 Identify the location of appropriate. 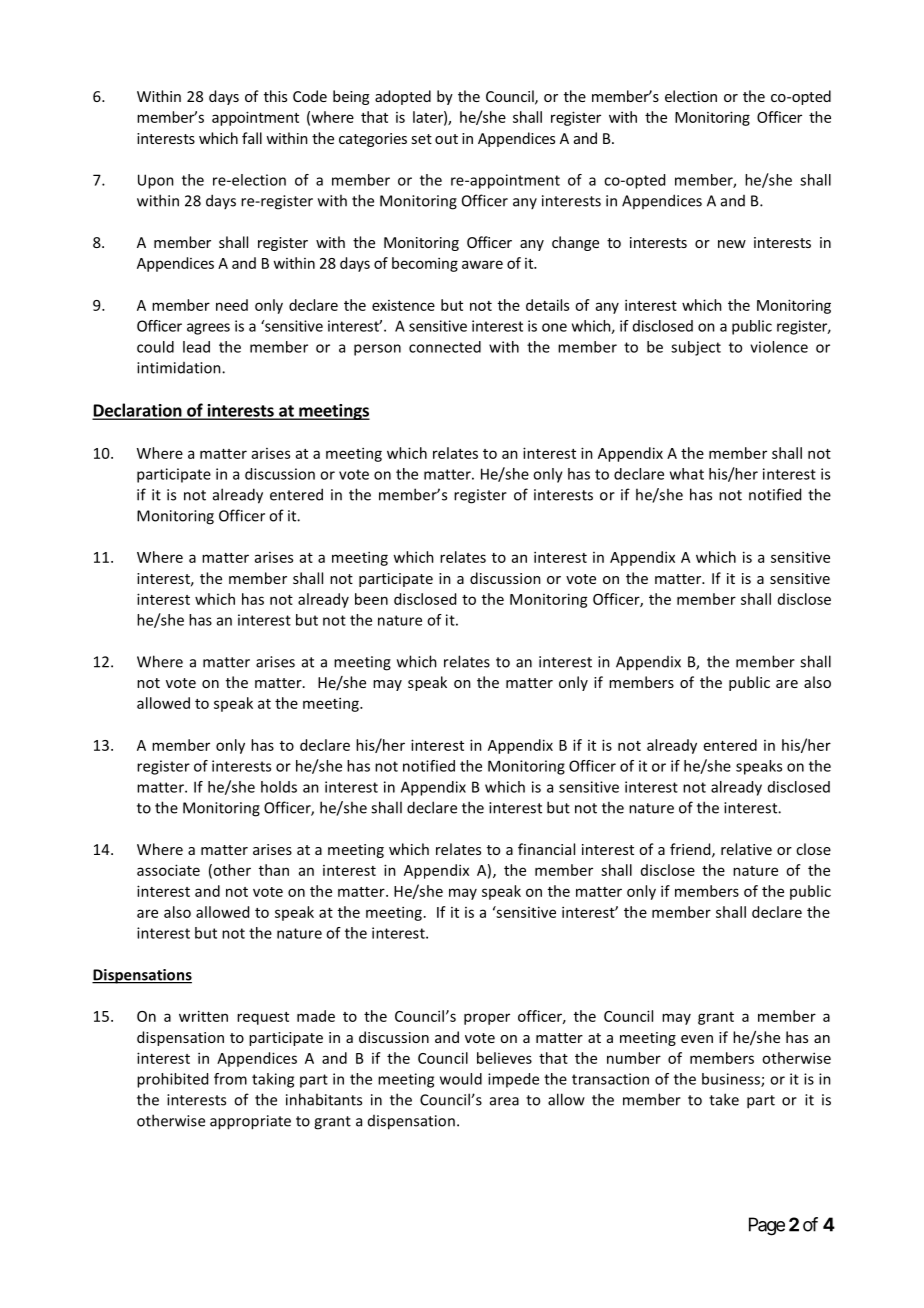
(250, 1122).
